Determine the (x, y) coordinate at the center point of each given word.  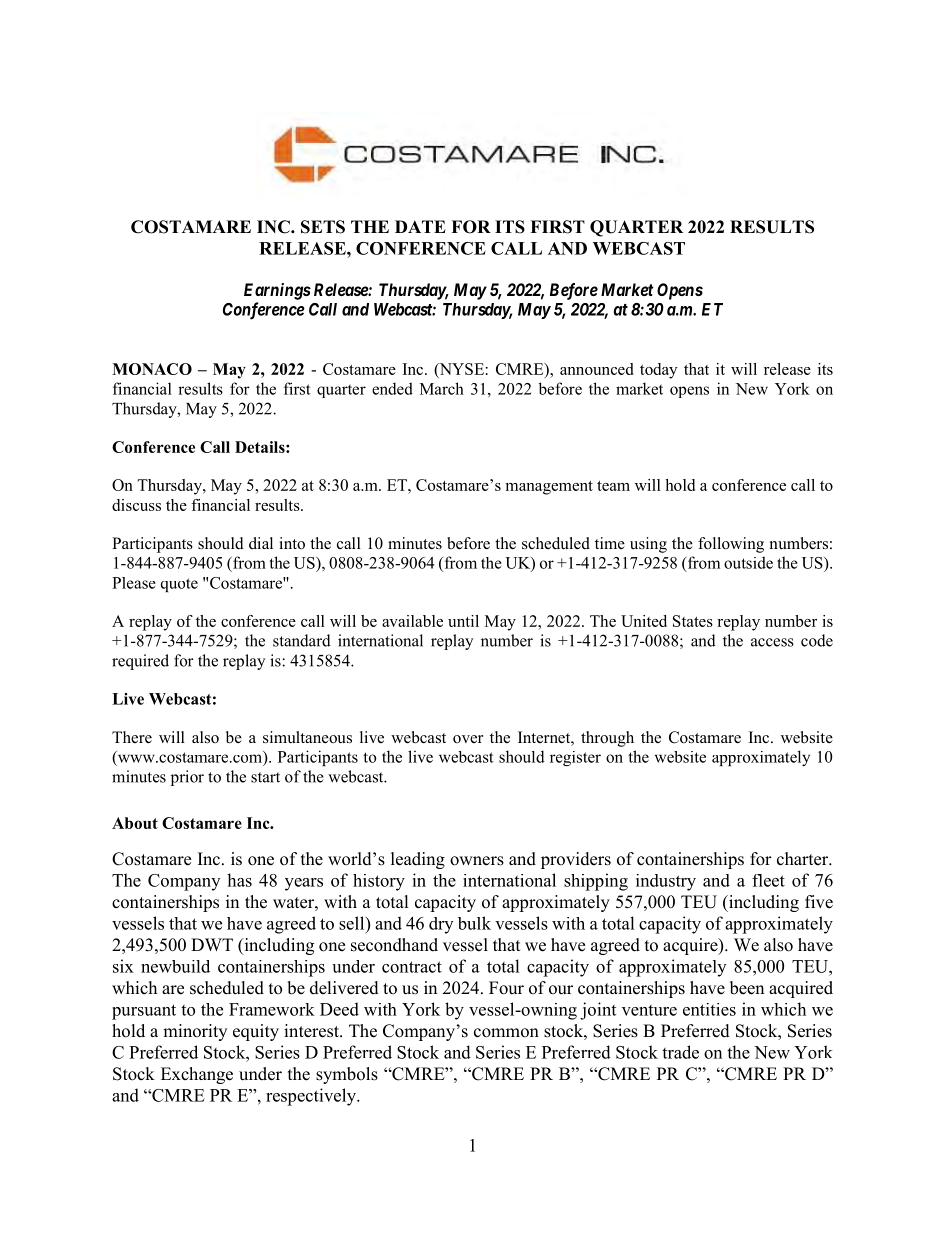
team (613, 486)
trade (680, 1052)
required (140, 662)
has (239, 880)
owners (477, 861)
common (506, 1033)
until (463, 621)
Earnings (277, 291)
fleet (768, 880)
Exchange (197, 1075)
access (772, 642)
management (549, 488)
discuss (136, 505)
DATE (420, 226)
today (658, 371)
